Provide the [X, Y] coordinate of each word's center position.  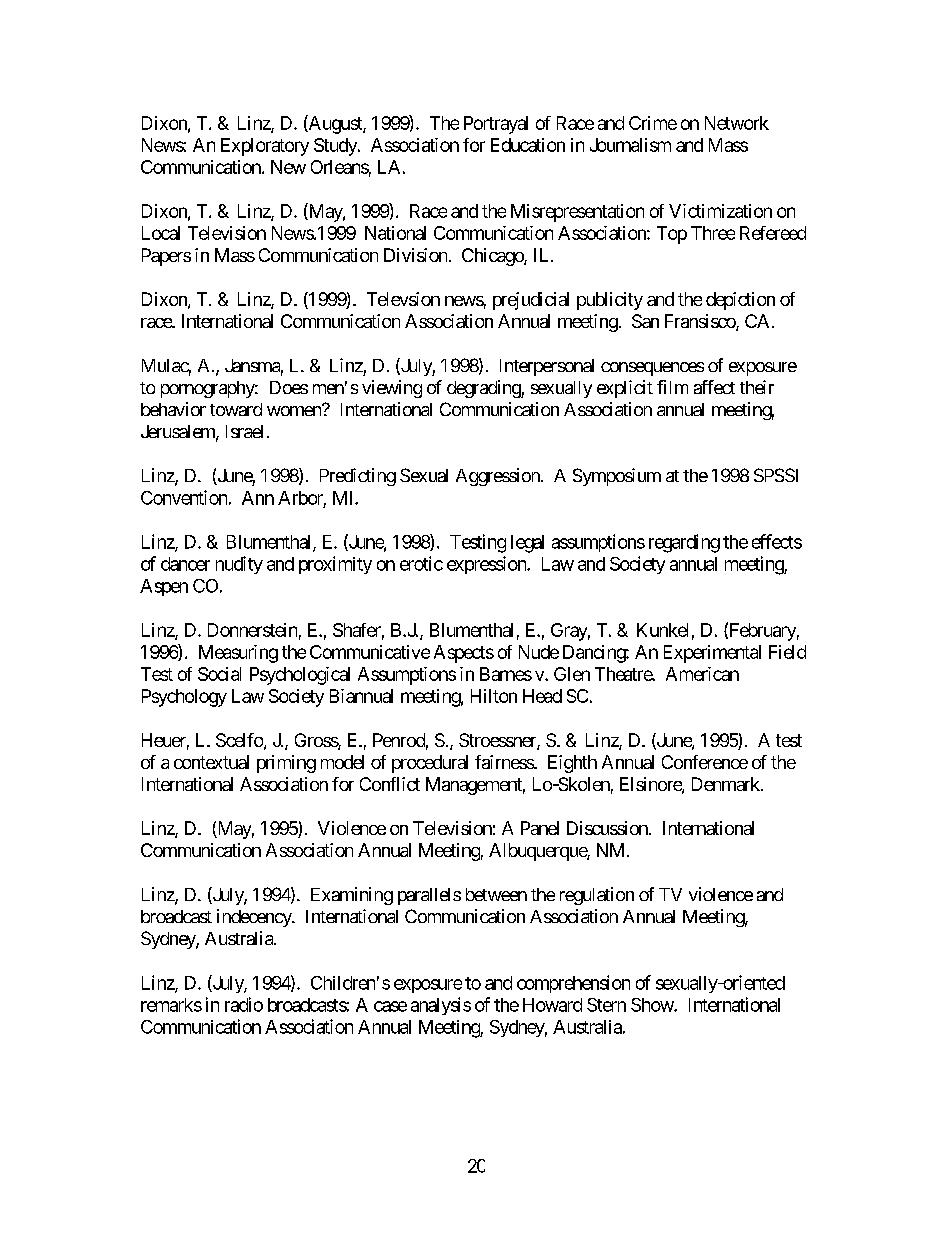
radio [244, 1004]
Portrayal [496, 125]
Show [653, 1005]
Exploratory [265, 147]
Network [737, 123]
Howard [552, 1005]
